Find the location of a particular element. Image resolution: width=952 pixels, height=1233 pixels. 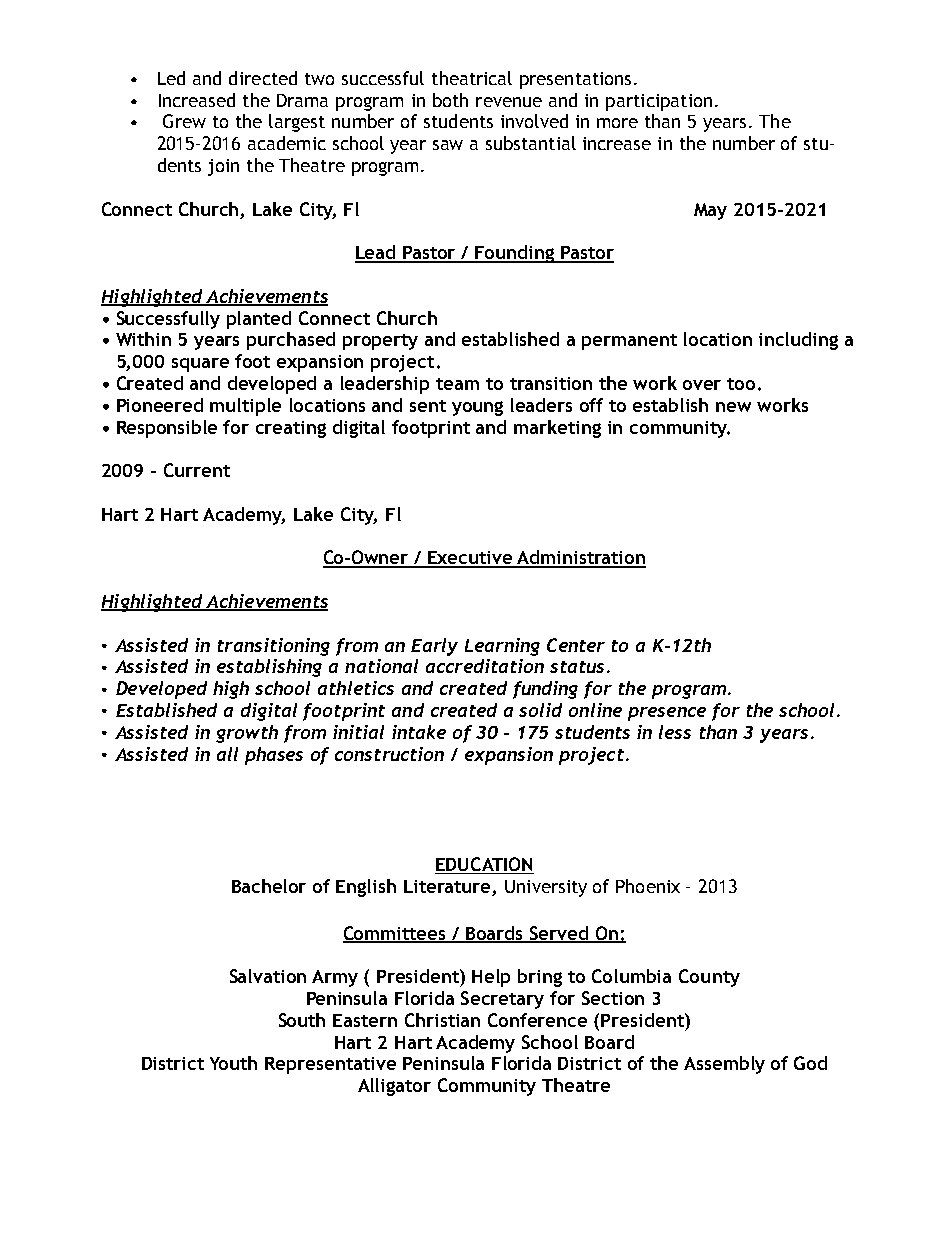

both is located at coordinates (450, 100).
